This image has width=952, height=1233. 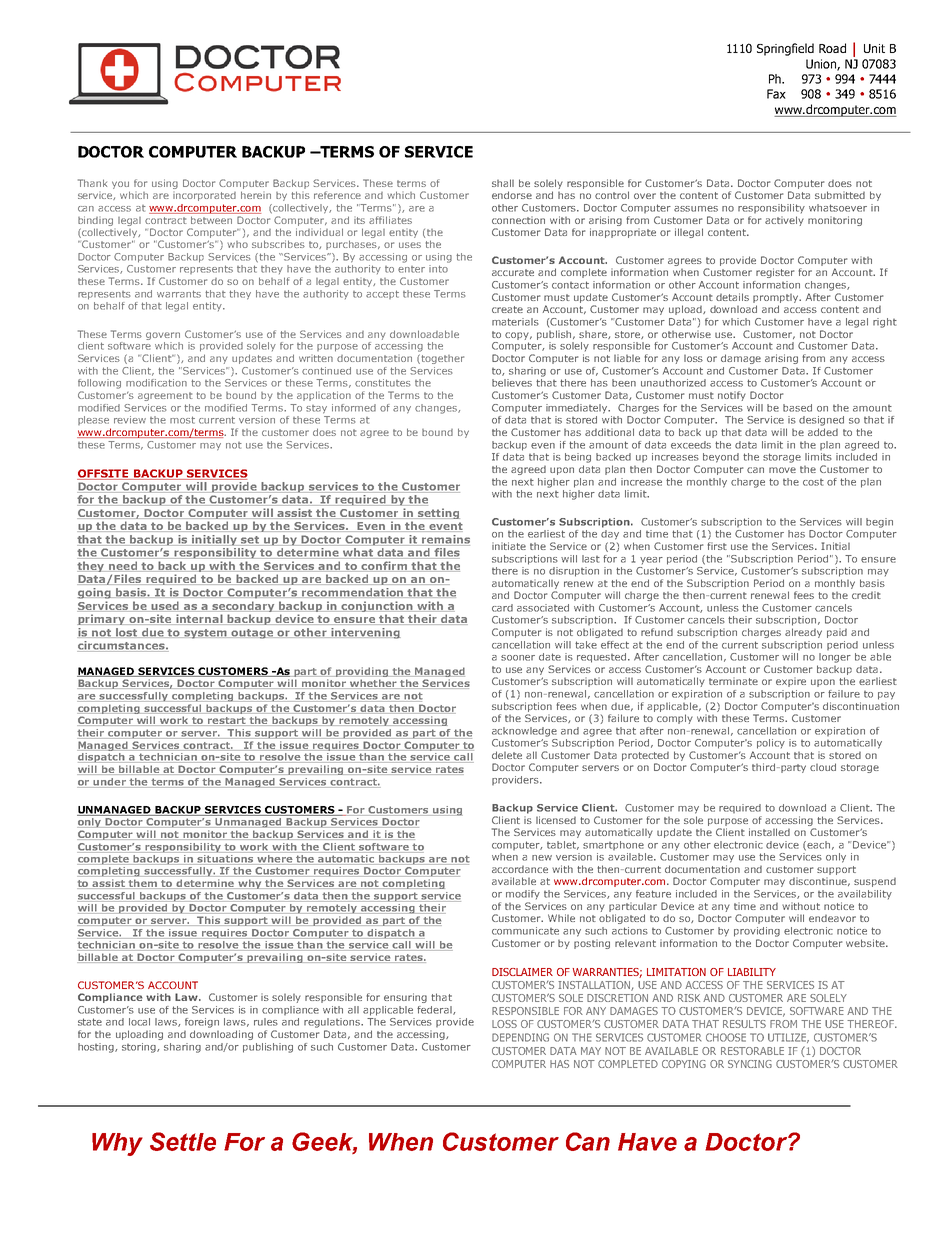 What do you see at coordinates (520, 1037) in the image?
I see `DEPENDING` at bounding box center [520, 1037].
